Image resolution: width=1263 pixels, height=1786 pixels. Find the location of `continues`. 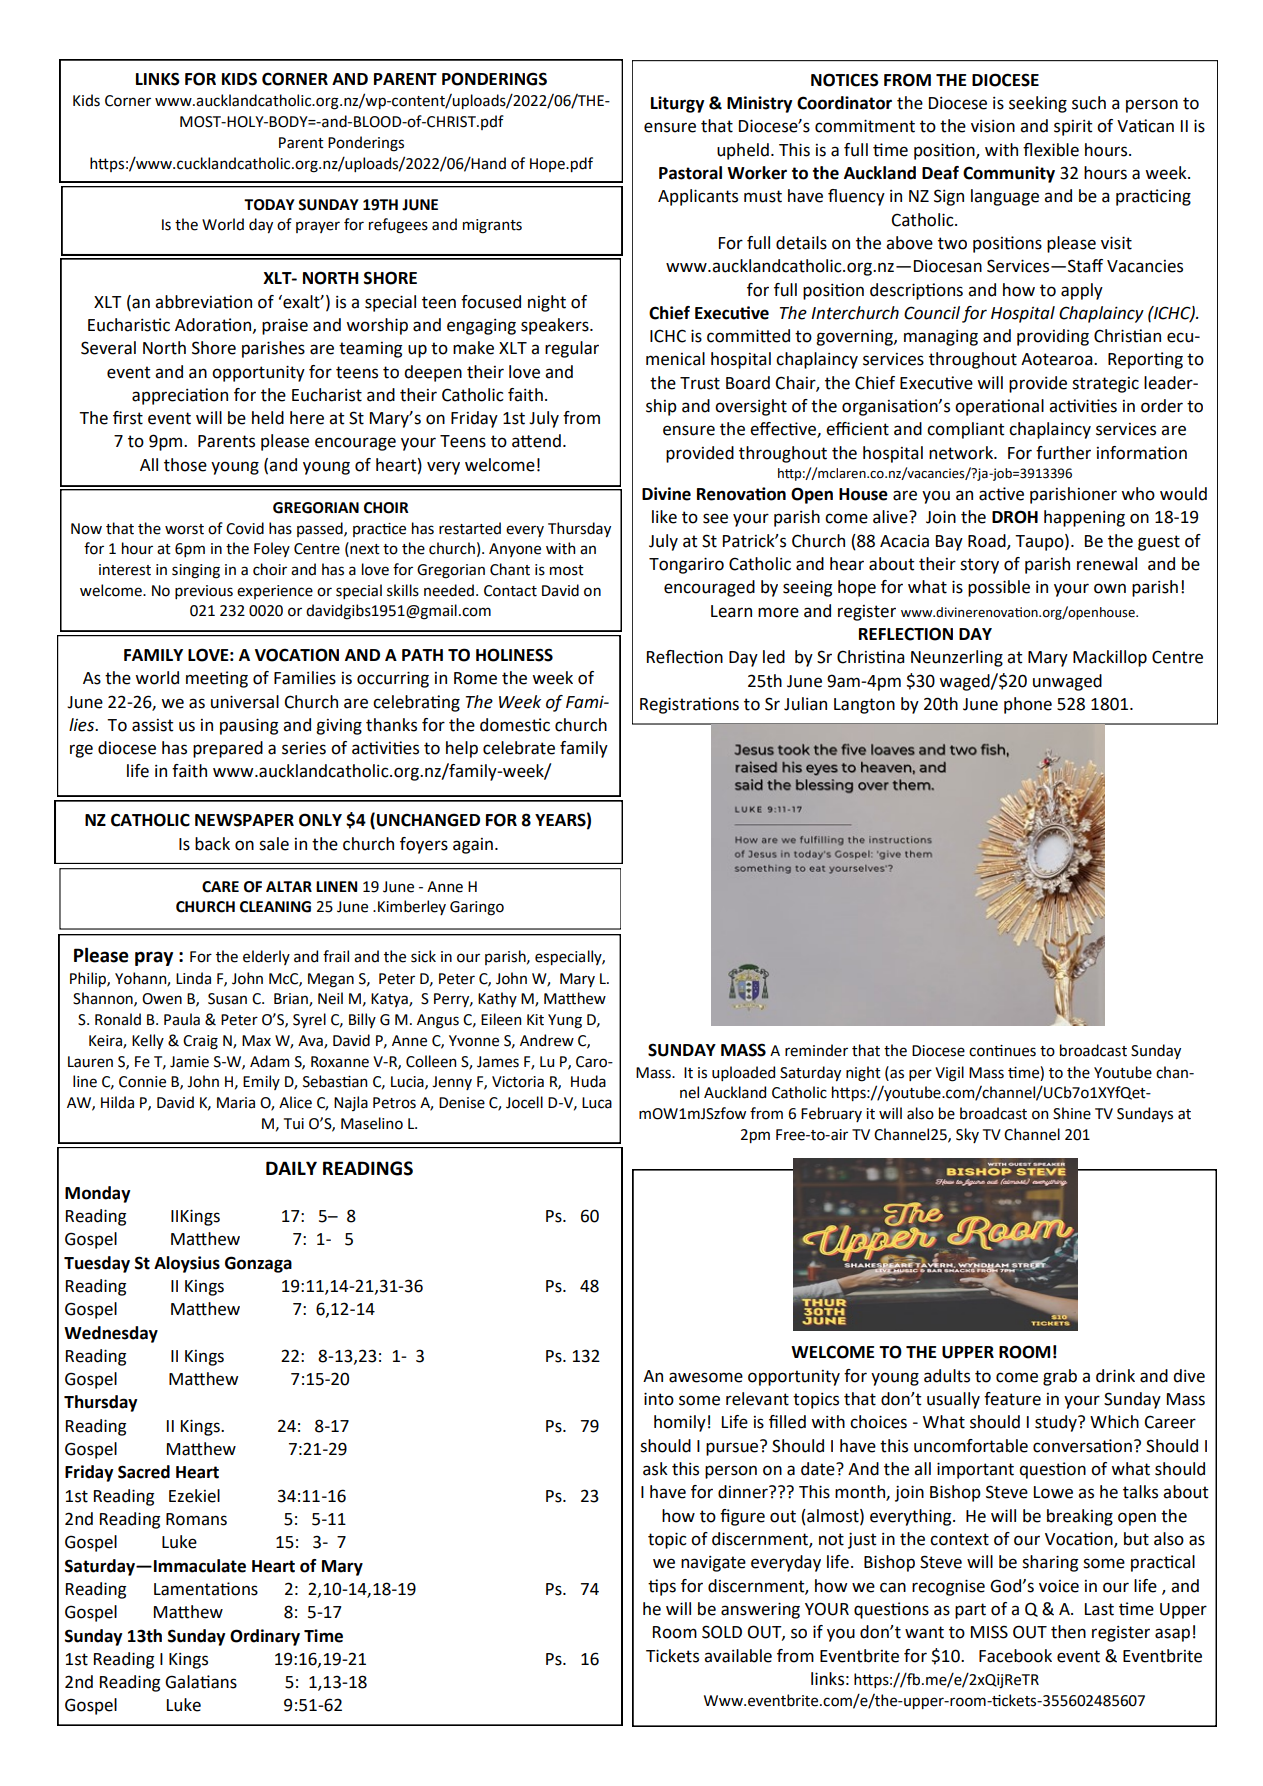

continues is located at coordinates (1002, 1051).
